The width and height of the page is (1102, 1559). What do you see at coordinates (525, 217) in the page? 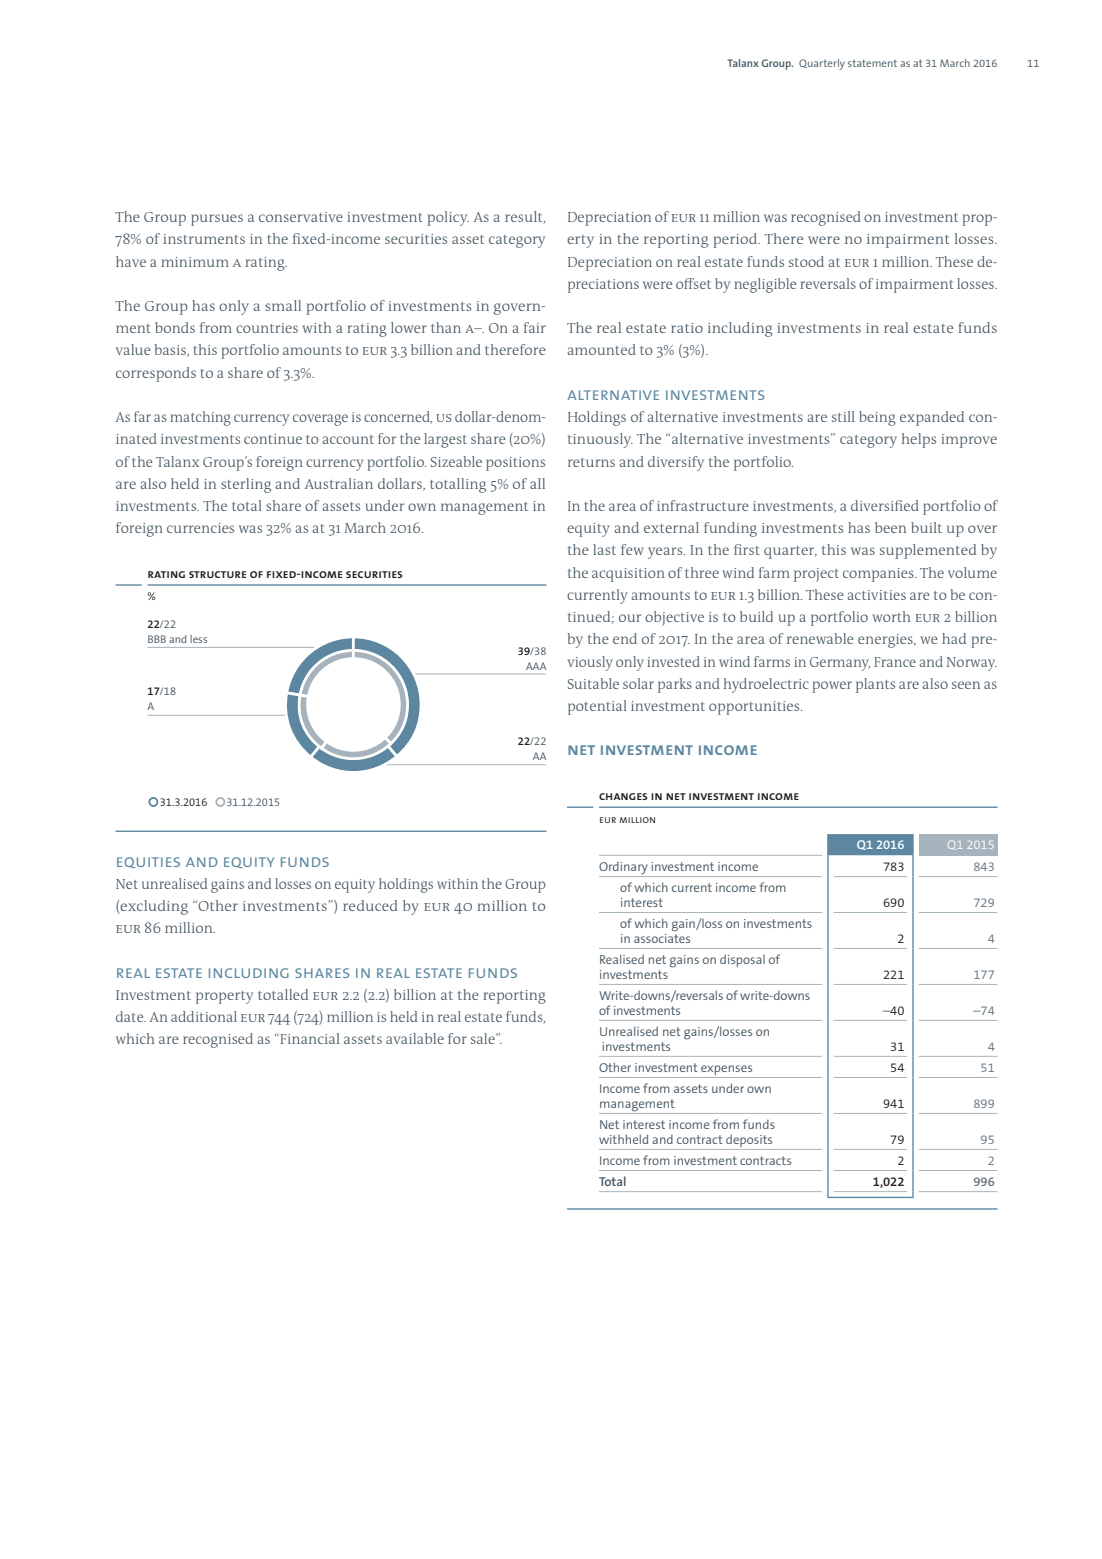
I see `result` at bounding box center [525, 217].
